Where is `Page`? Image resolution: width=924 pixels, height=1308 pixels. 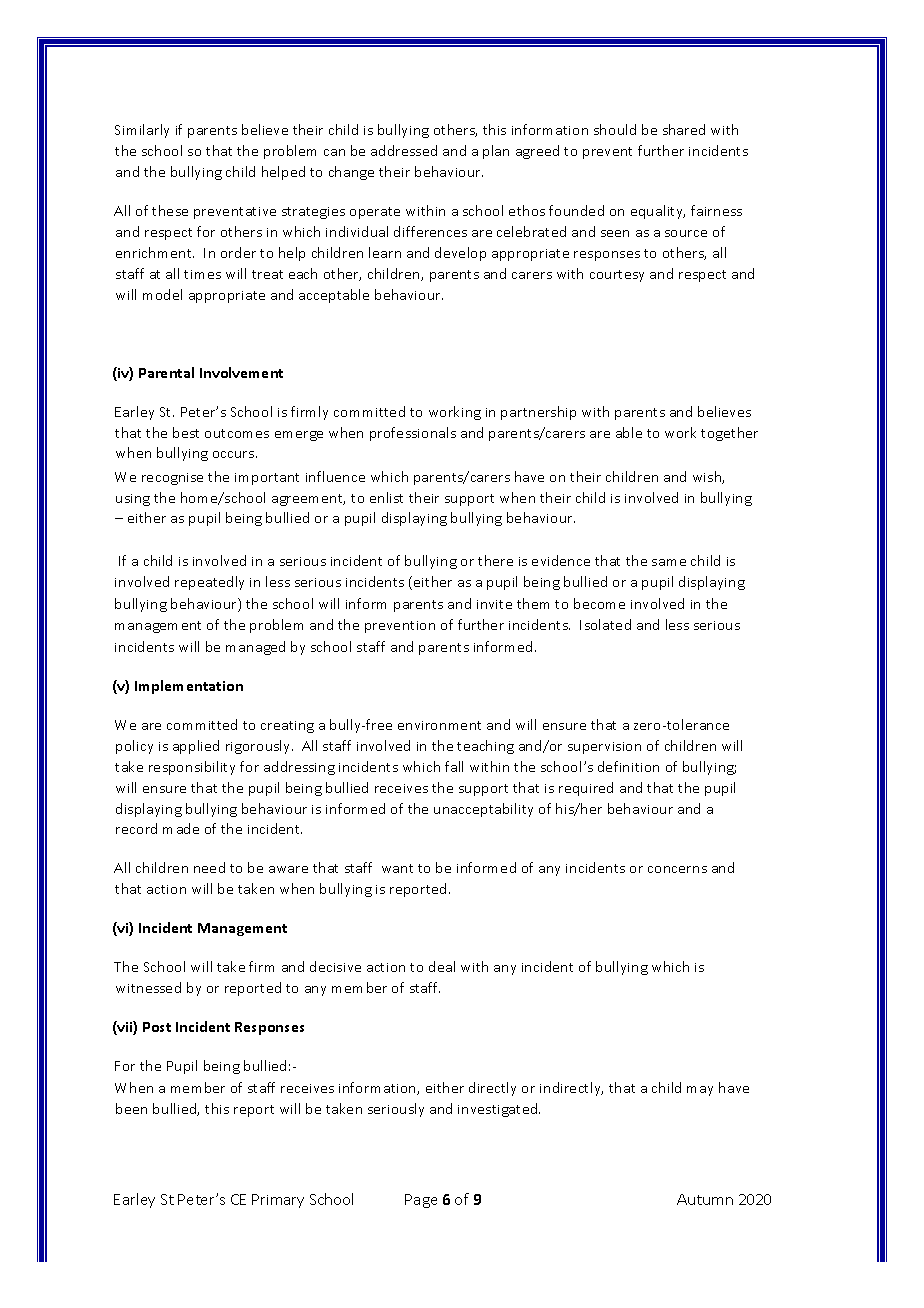
Page is located at coordinates (421, 1201).
